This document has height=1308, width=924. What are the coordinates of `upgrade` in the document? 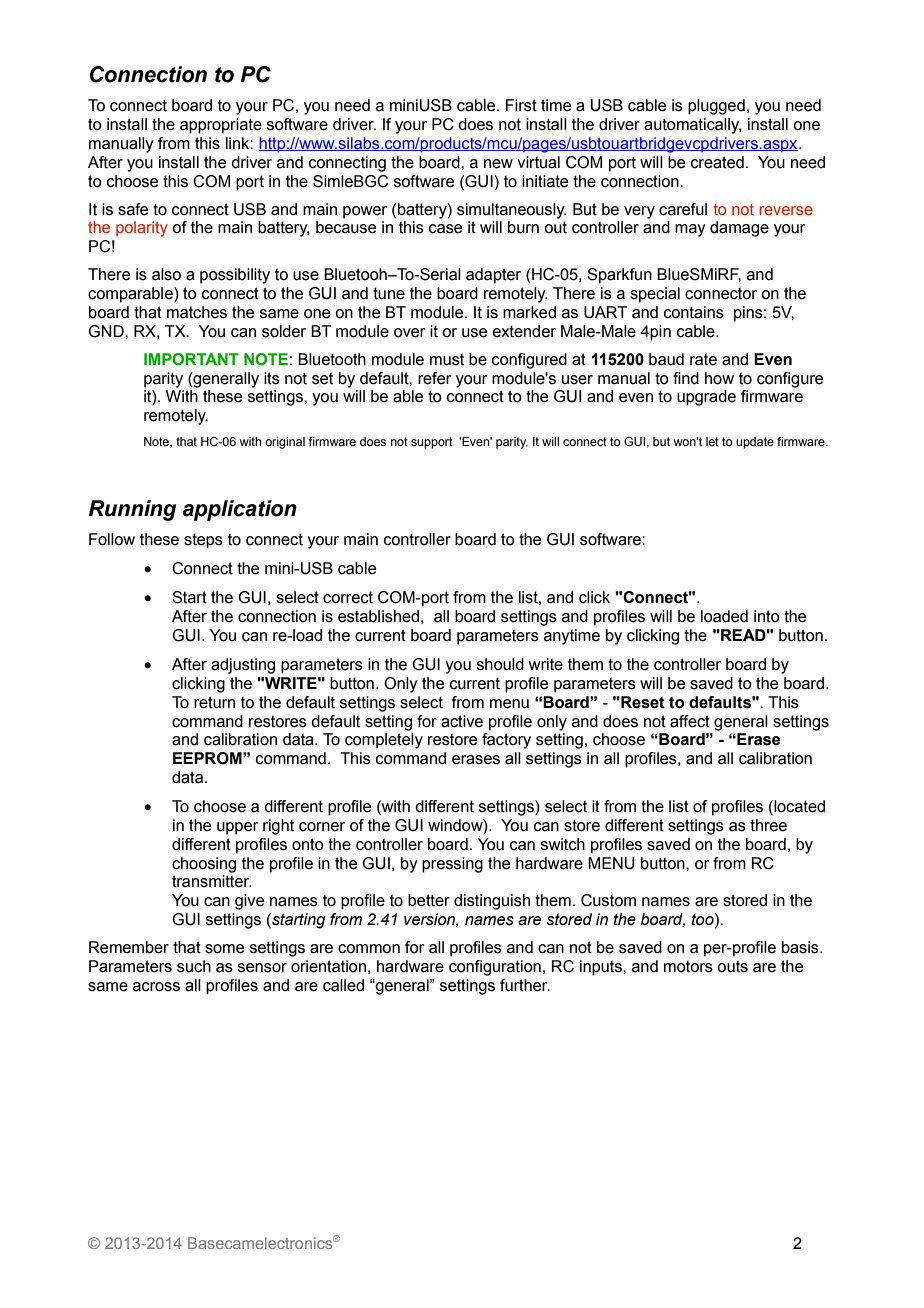 It's located at (706, 398).
